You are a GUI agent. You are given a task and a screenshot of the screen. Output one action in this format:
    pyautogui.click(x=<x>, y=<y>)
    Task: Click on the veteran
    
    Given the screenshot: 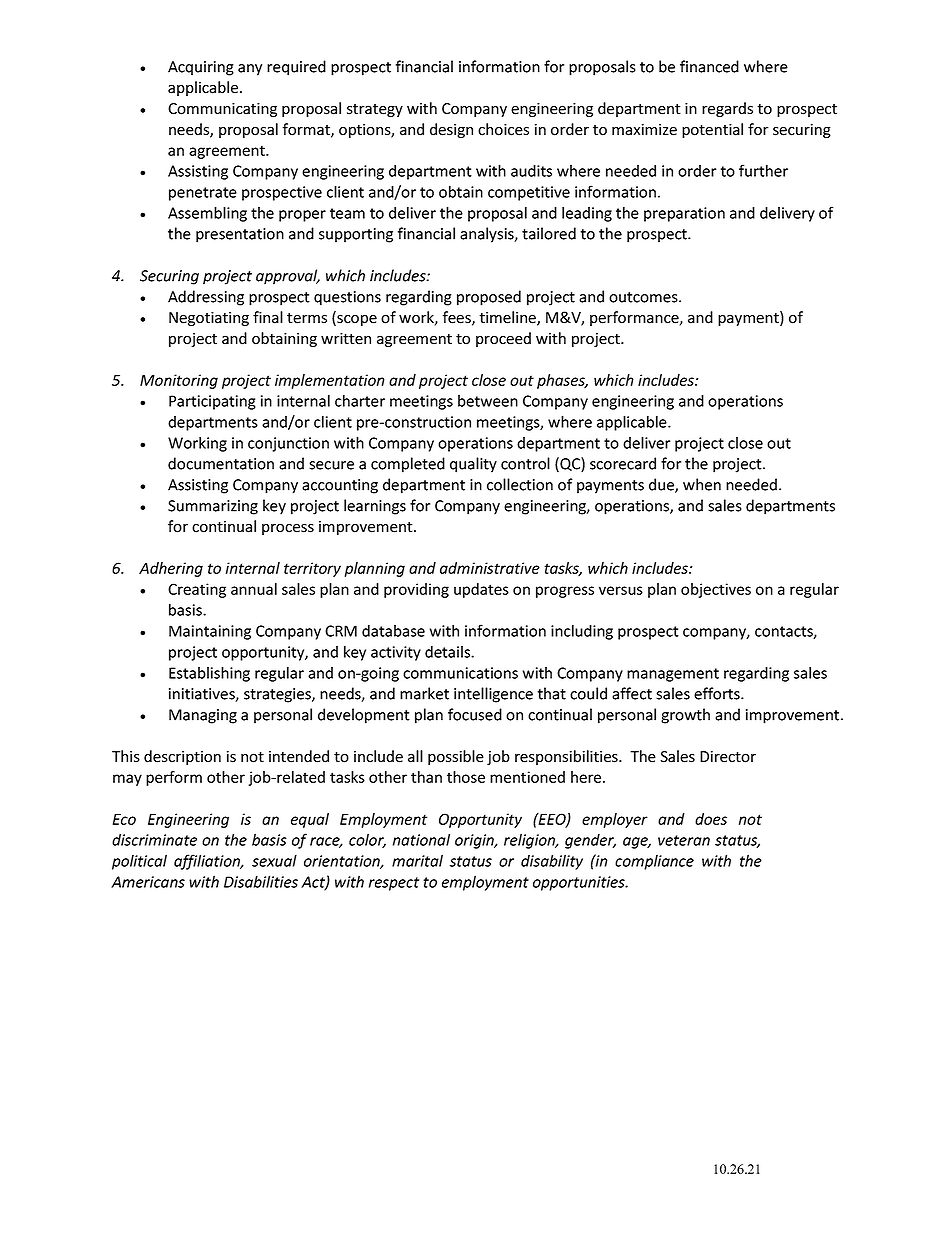 What is the action you would take?
    pyautogui.click(x=684, y=840)
